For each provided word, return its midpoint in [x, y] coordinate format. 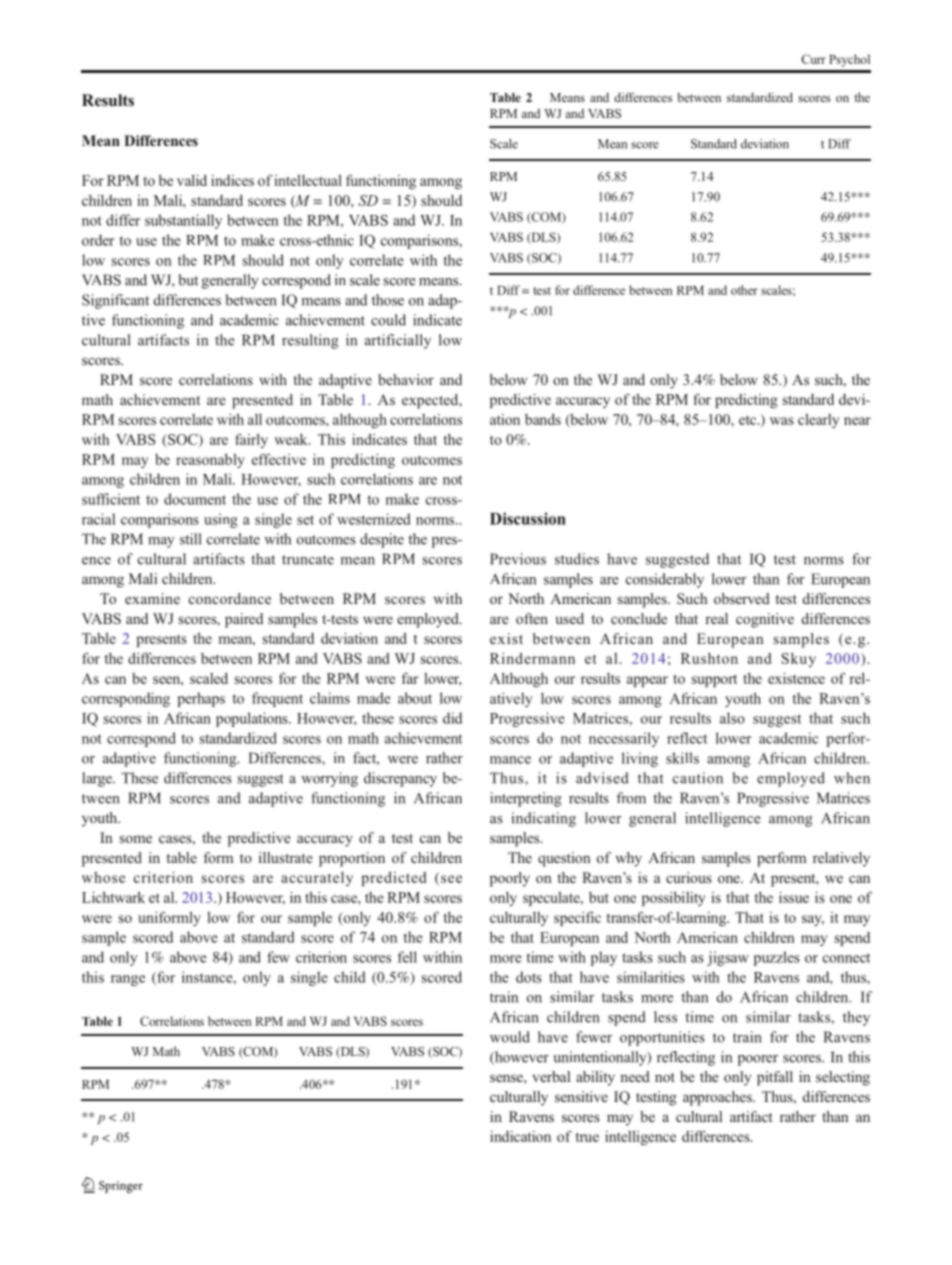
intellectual [308, 180]
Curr [813, 59]
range [128, 980]
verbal [551, 1076]
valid [192, 180]
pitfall [775, 1078]
